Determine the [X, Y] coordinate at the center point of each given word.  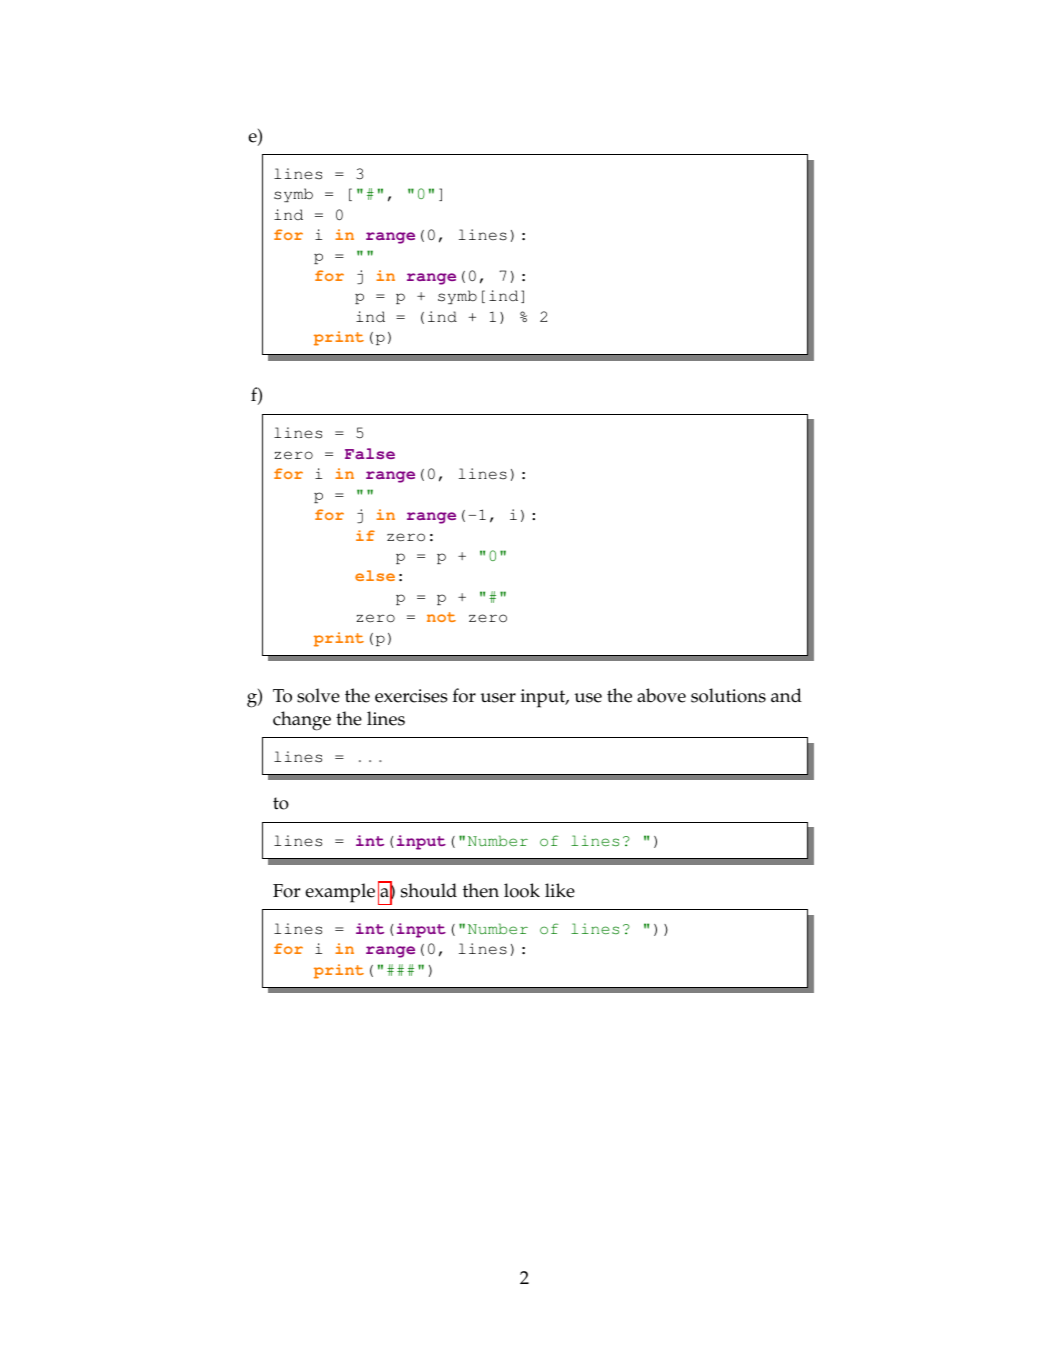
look [522, 890]
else [375, 575]
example [340, 893]
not [441, 617]
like [560, 890]
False [370, 453]
